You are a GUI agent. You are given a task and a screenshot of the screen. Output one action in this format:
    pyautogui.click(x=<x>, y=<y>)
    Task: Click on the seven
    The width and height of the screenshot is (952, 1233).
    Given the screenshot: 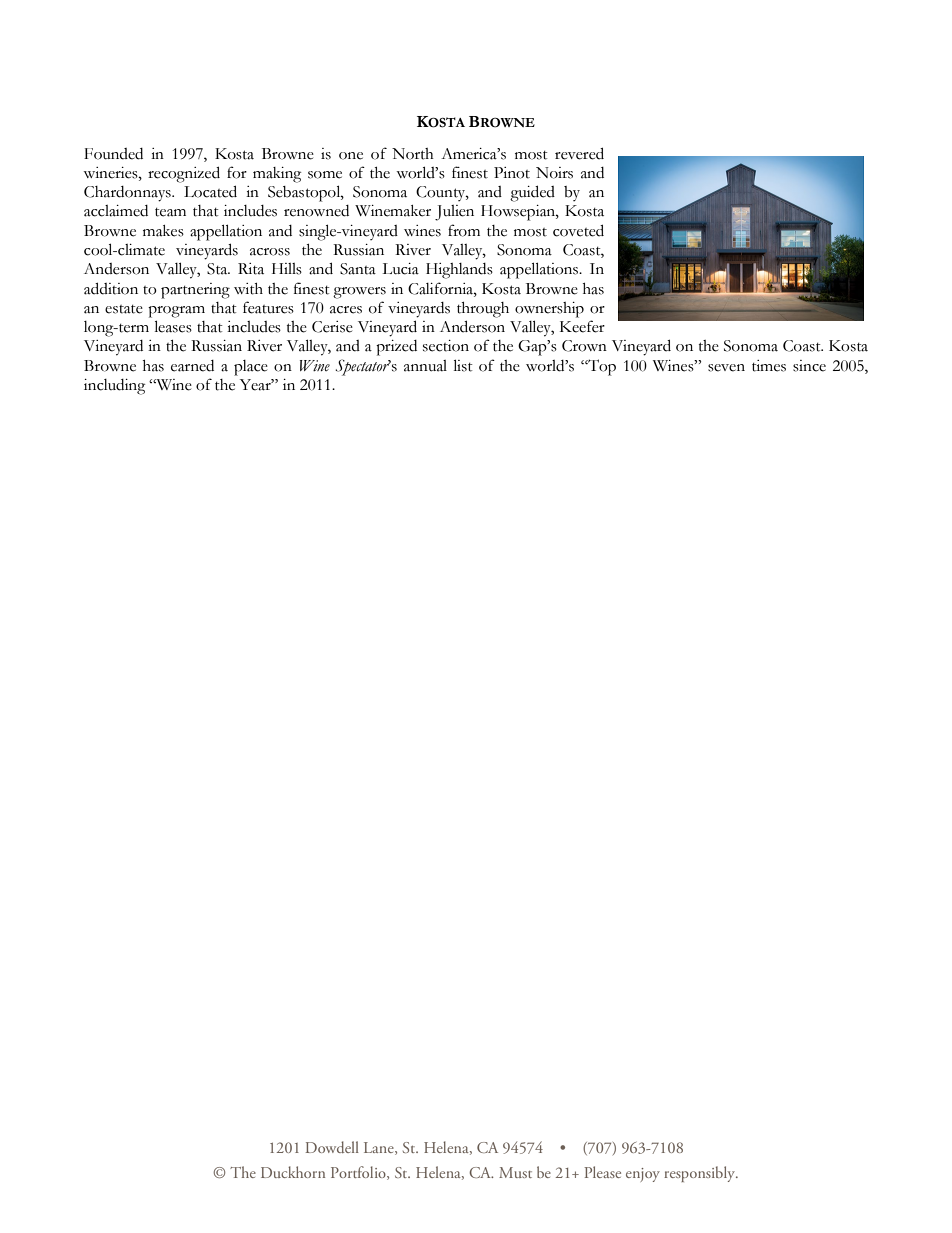 What is the action you would take?
    pyautogui.click(x=726, y=368)
